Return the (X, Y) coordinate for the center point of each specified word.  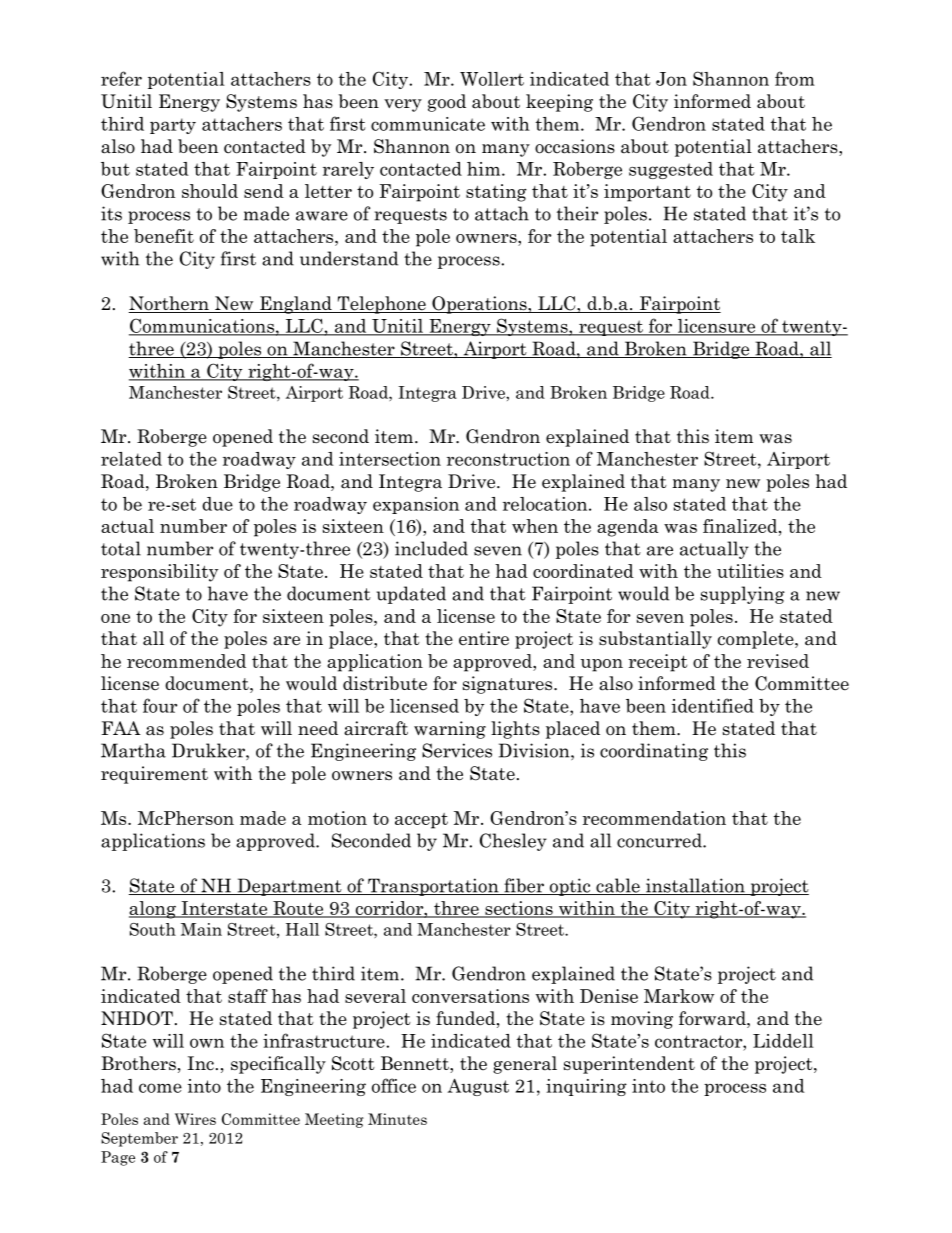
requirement (154, 775)
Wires (195, 1119)
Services (457, 750)
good (447, 103)
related (131, 459)
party (173, 126)
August (478, 1087)
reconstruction (508, 459)
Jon (671, 79)
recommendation (654, 818)
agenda (627, 528)
